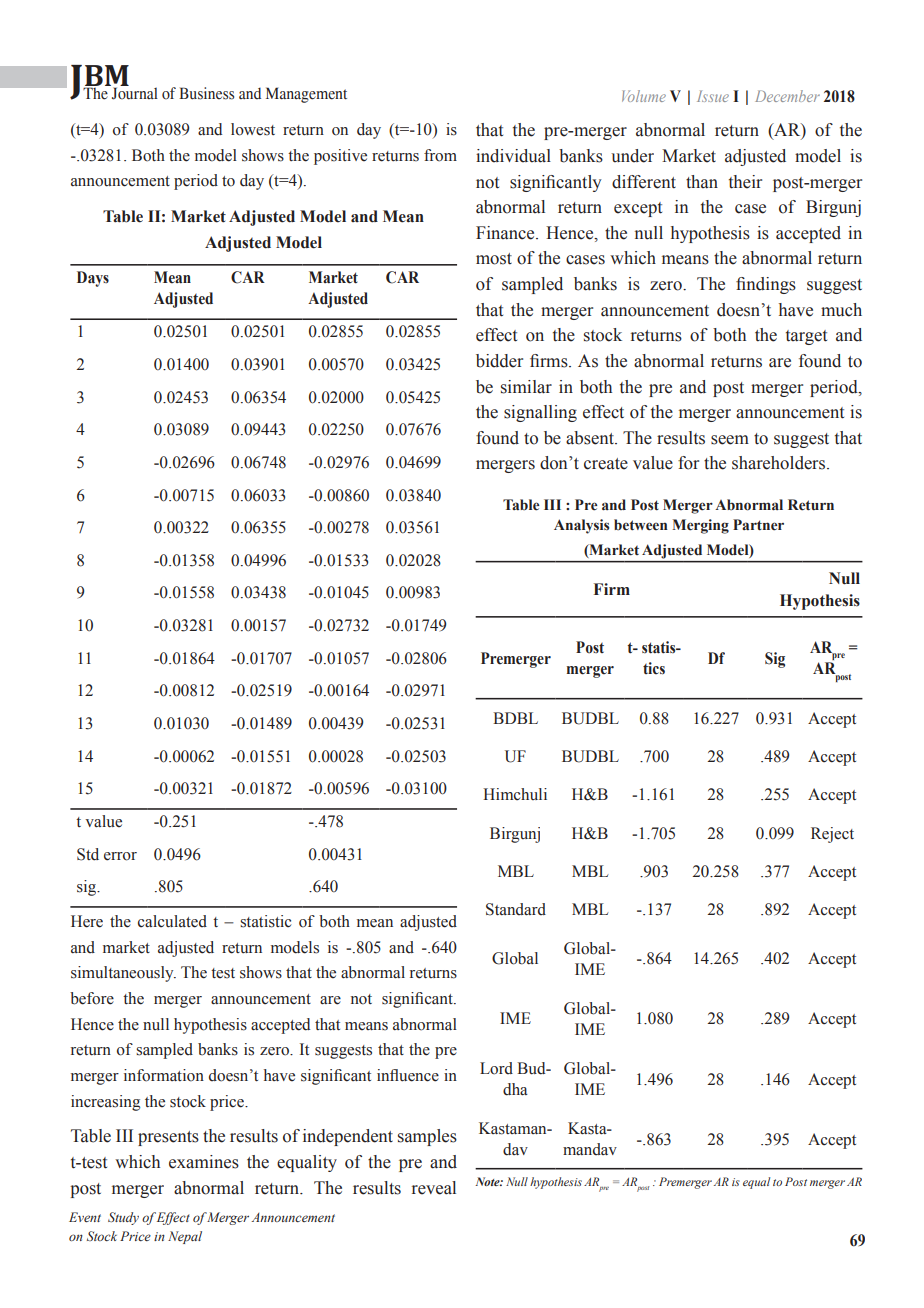  Describe the element at coordinates (172, 921) in the image. I see `calculated` at that location.
